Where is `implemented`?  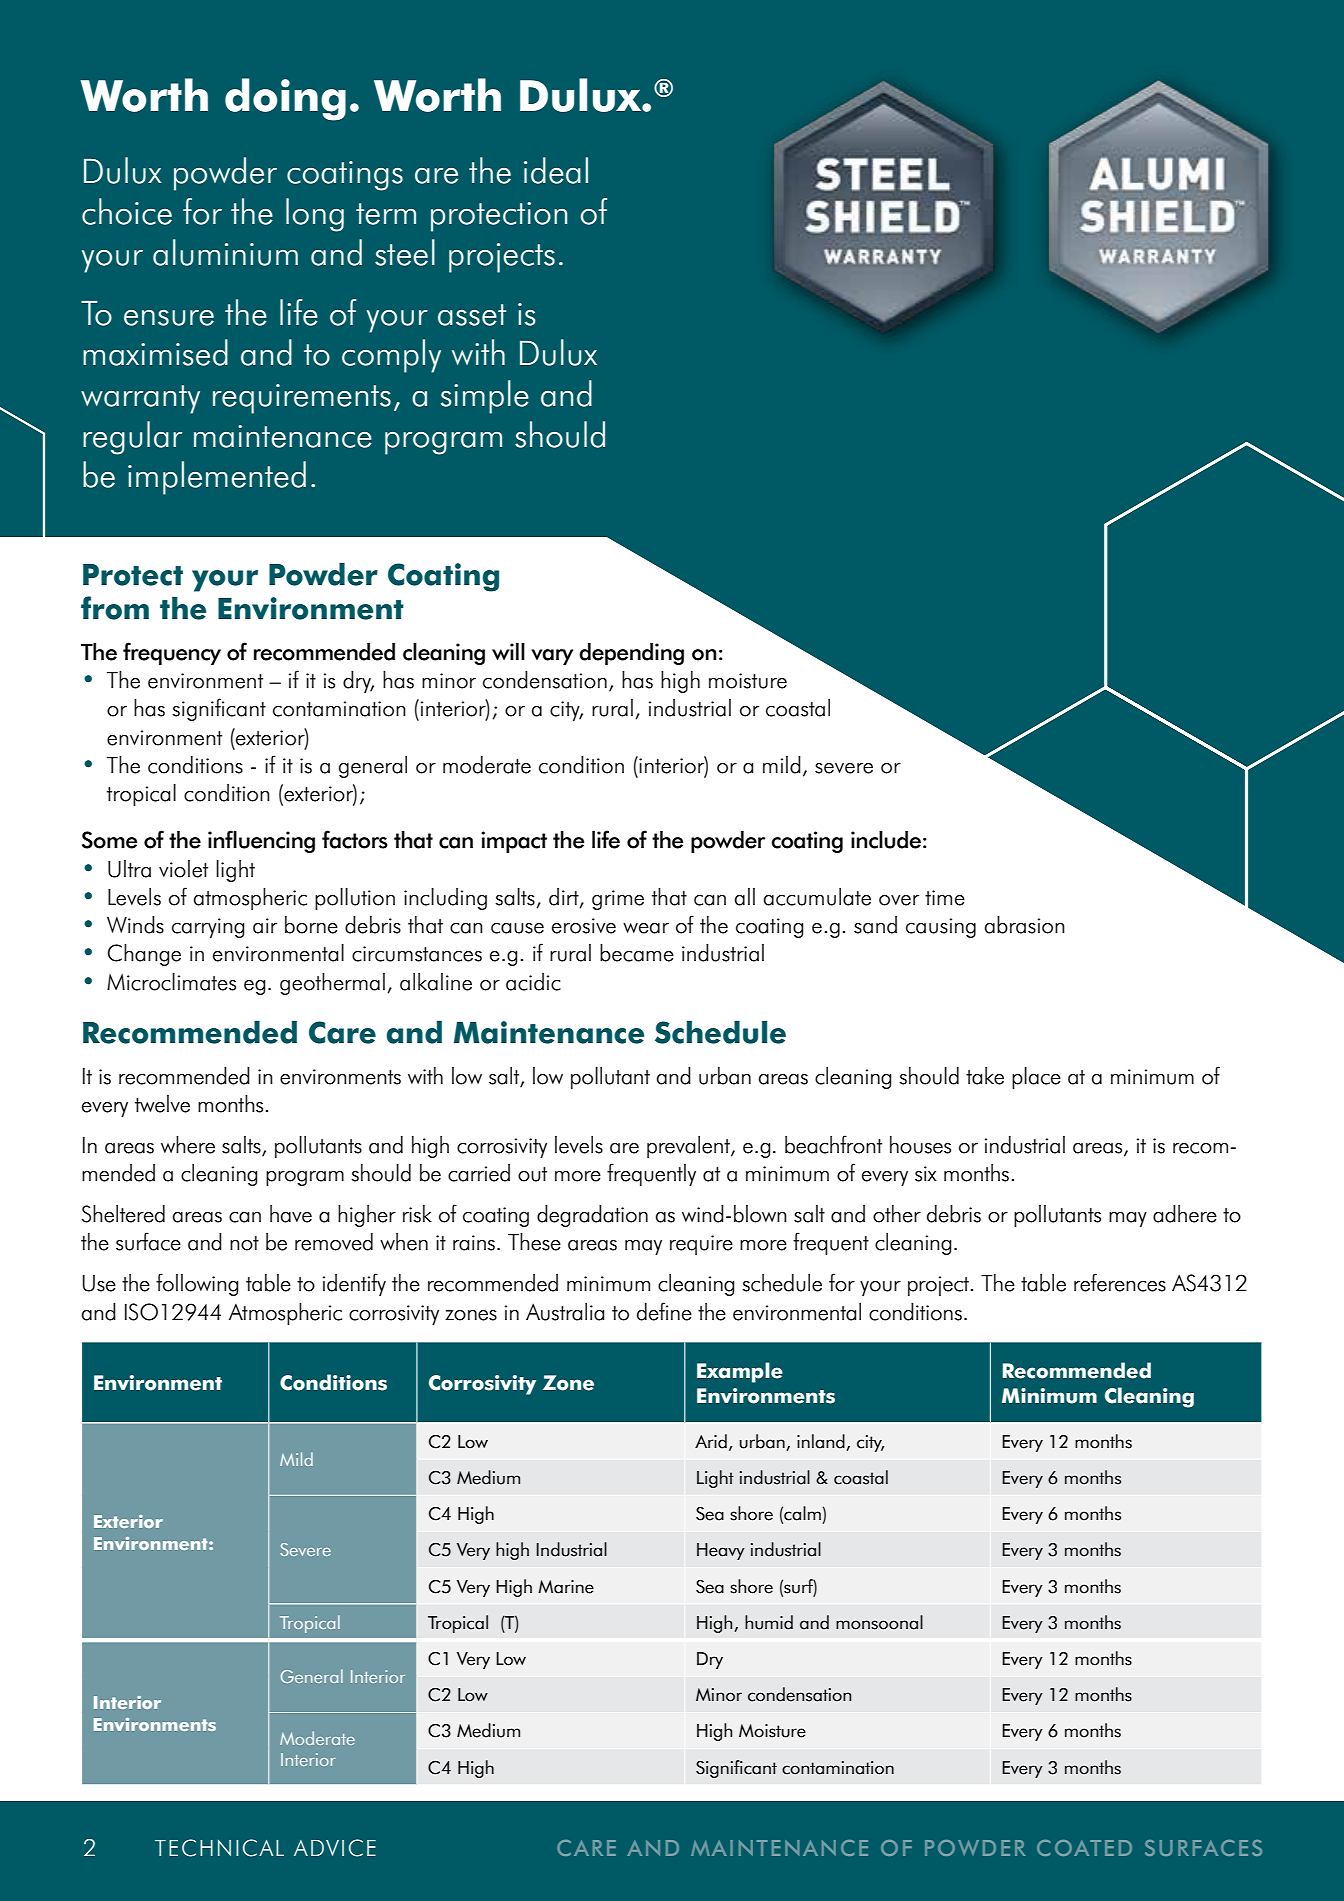
implemented is located at coordinates (217, 478).
